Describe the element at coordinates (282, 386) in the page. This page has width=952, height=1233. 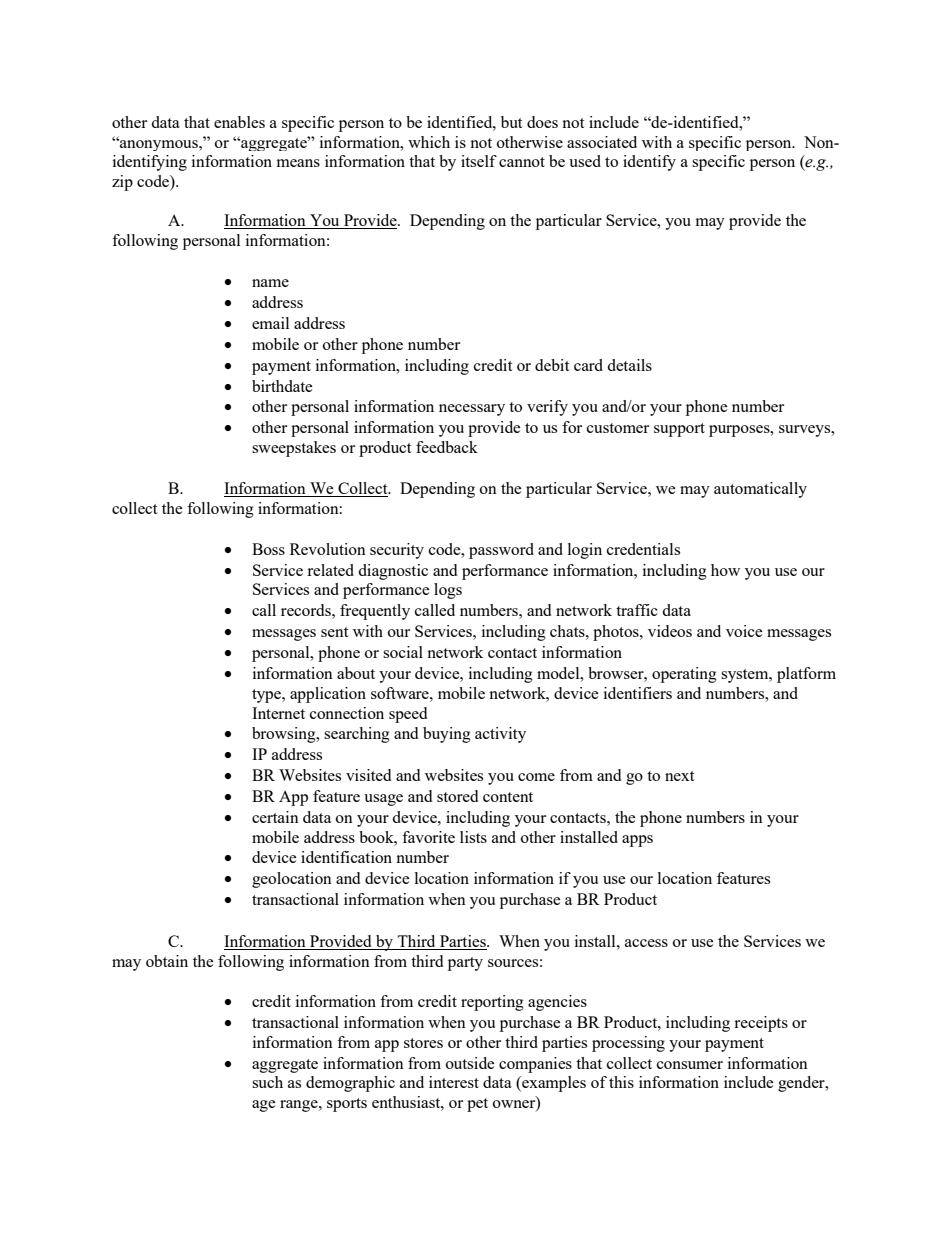
I see `birthdate` at that location.
